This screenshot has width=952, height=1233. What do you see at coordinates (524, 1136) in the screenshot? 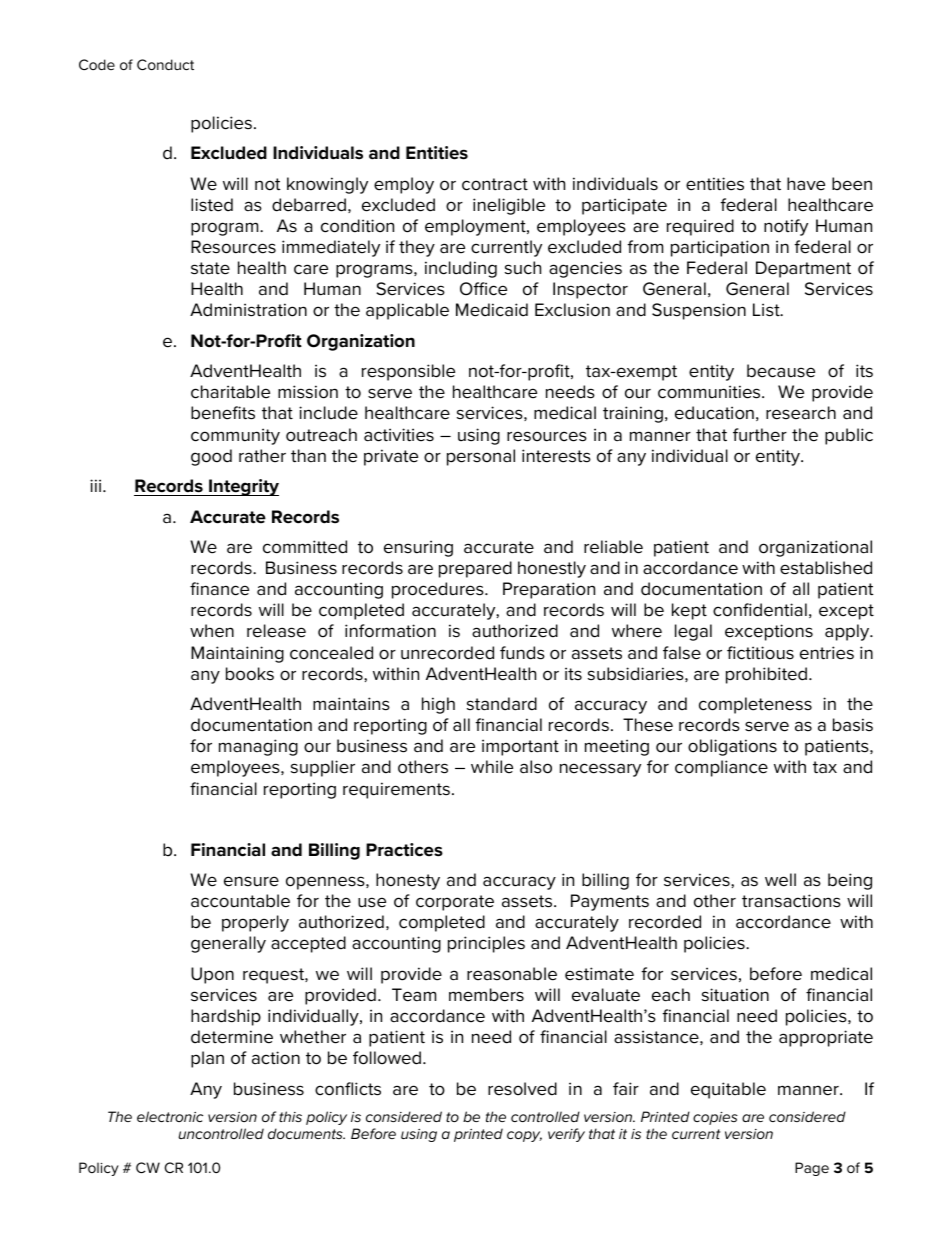
I see `copy` at bounding box center [524, 1136].
